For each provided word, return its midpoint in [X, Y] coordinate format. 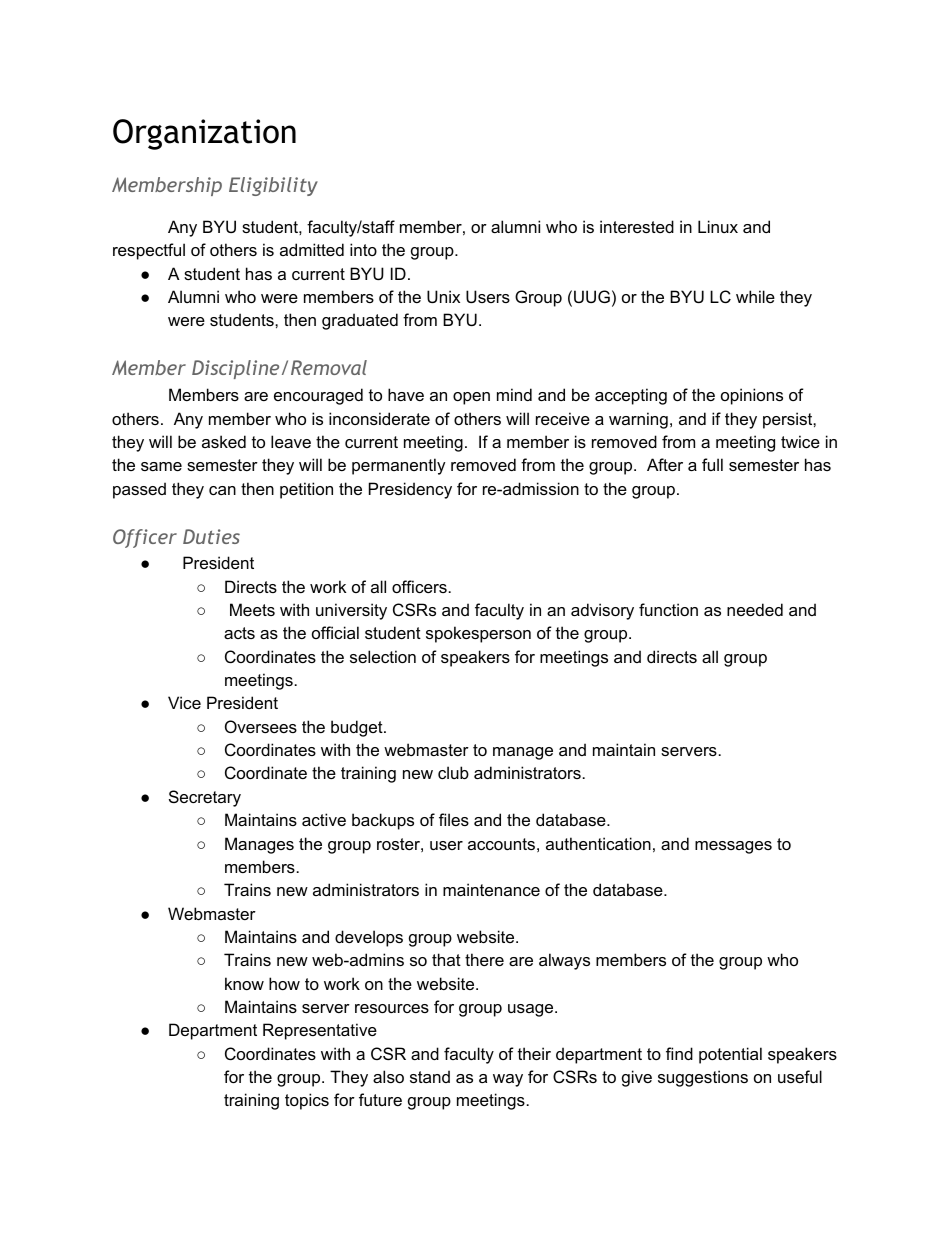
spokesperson [478, 634]
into [363, 249]
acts [239, 633]
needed [755, 609]
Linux [718, 226]
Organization [204, 134]
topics [307, 1101]
